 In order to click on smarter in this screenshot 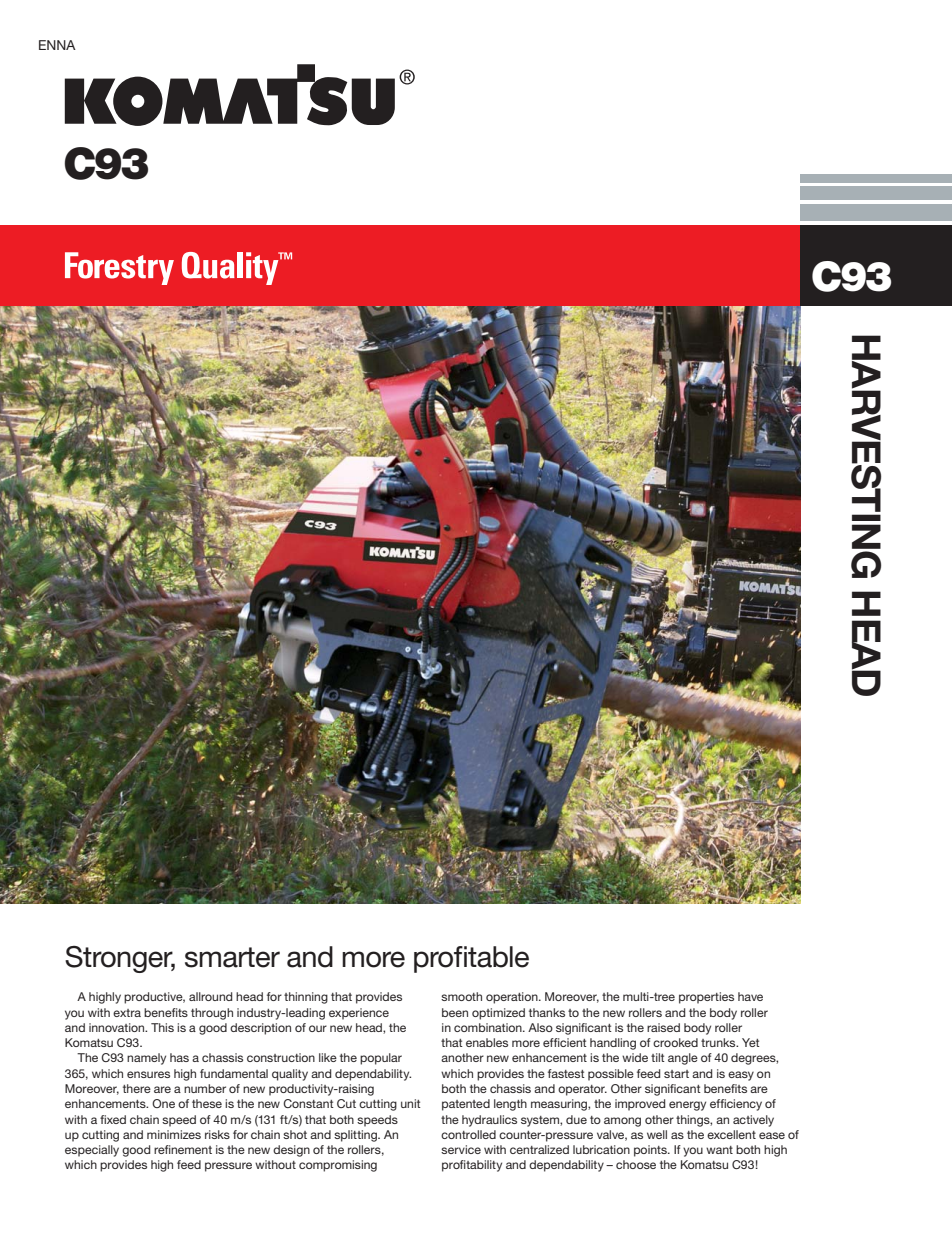, I will do `click(232, 957)`.
